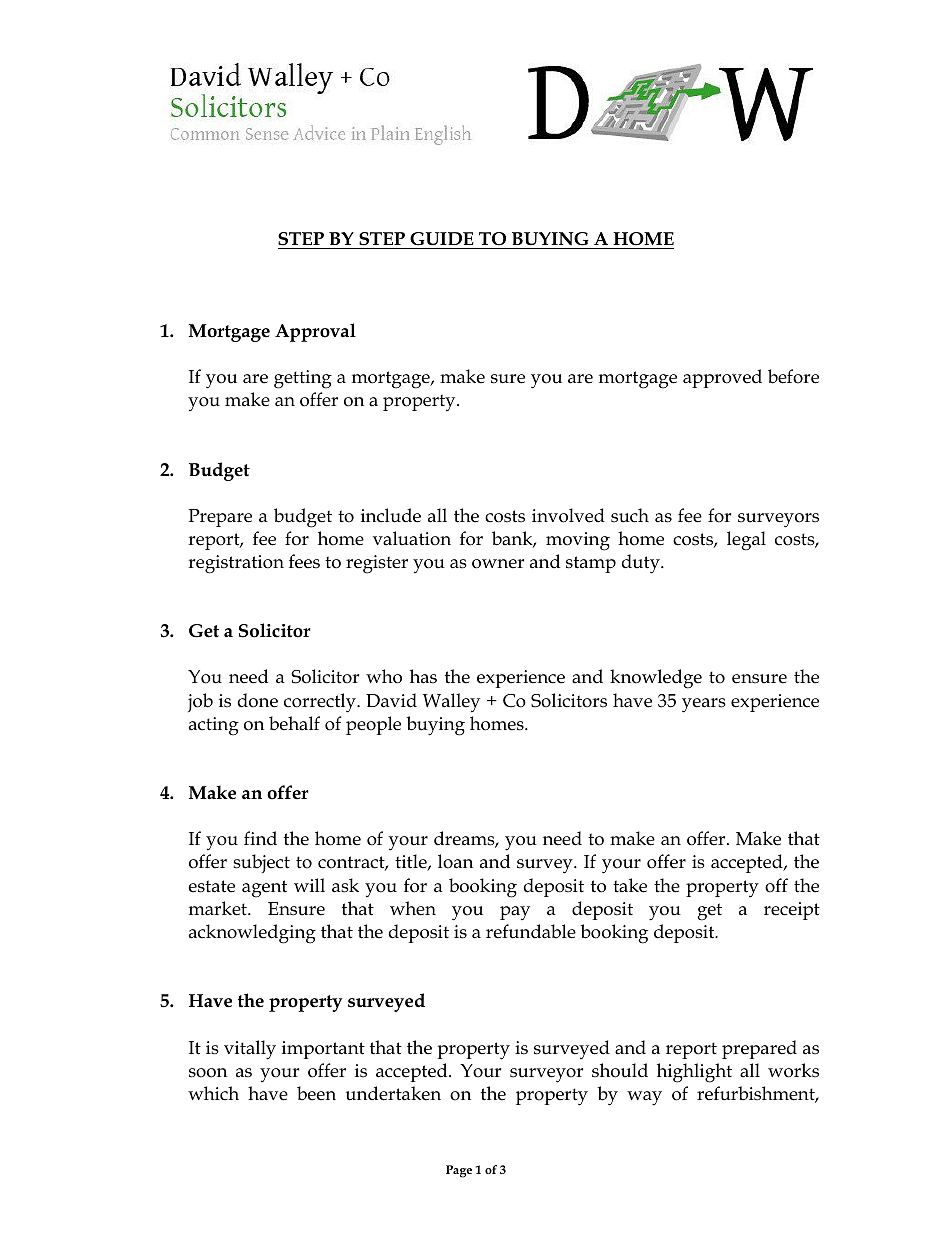  I want to click on Approval, so click(315, 332).
